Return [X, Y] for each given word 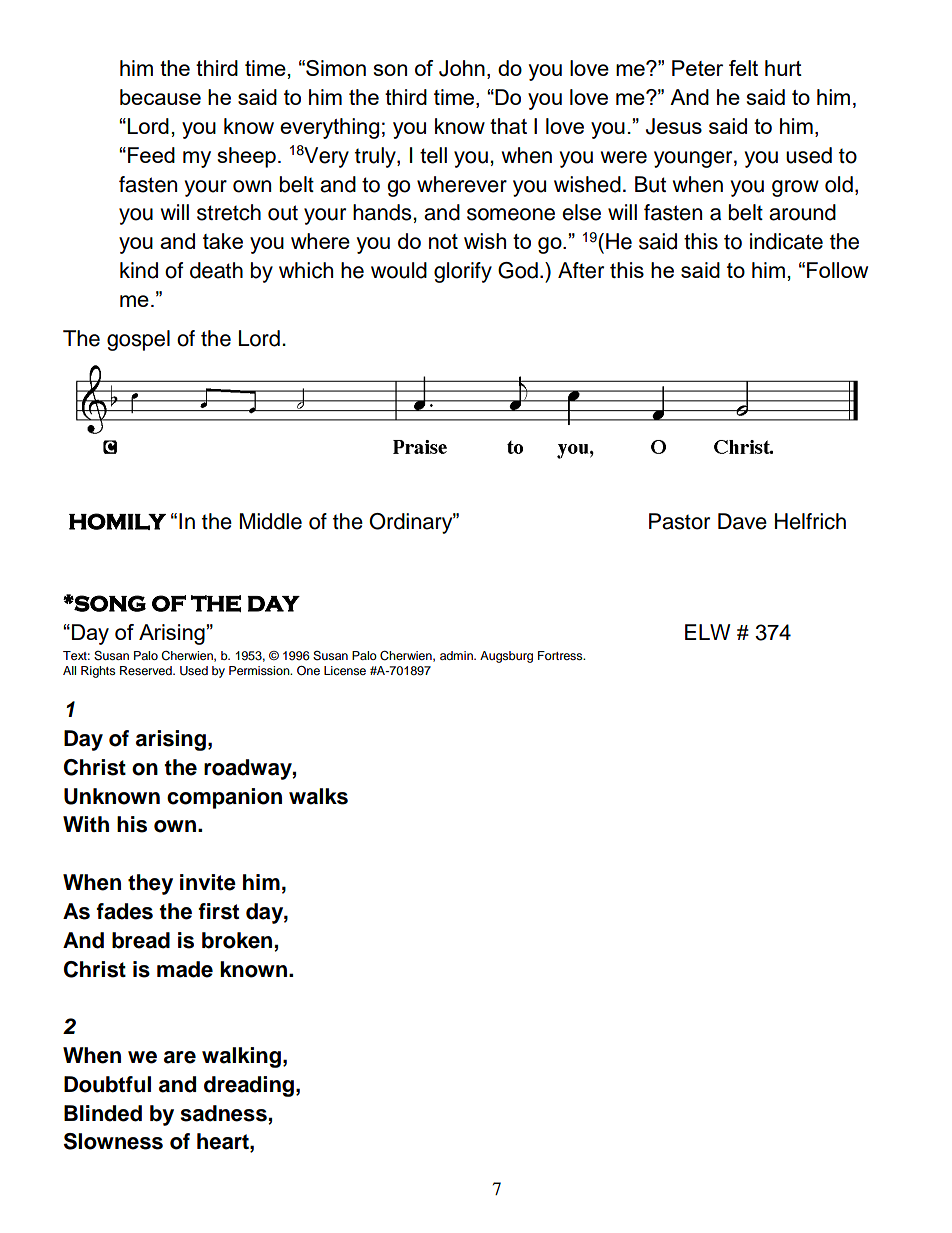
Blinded [103, 1113]
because [160, 97]
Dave [742, 521]
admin [457, 655]
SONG [109, 603]
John [462, 68]
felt [743, 68]
